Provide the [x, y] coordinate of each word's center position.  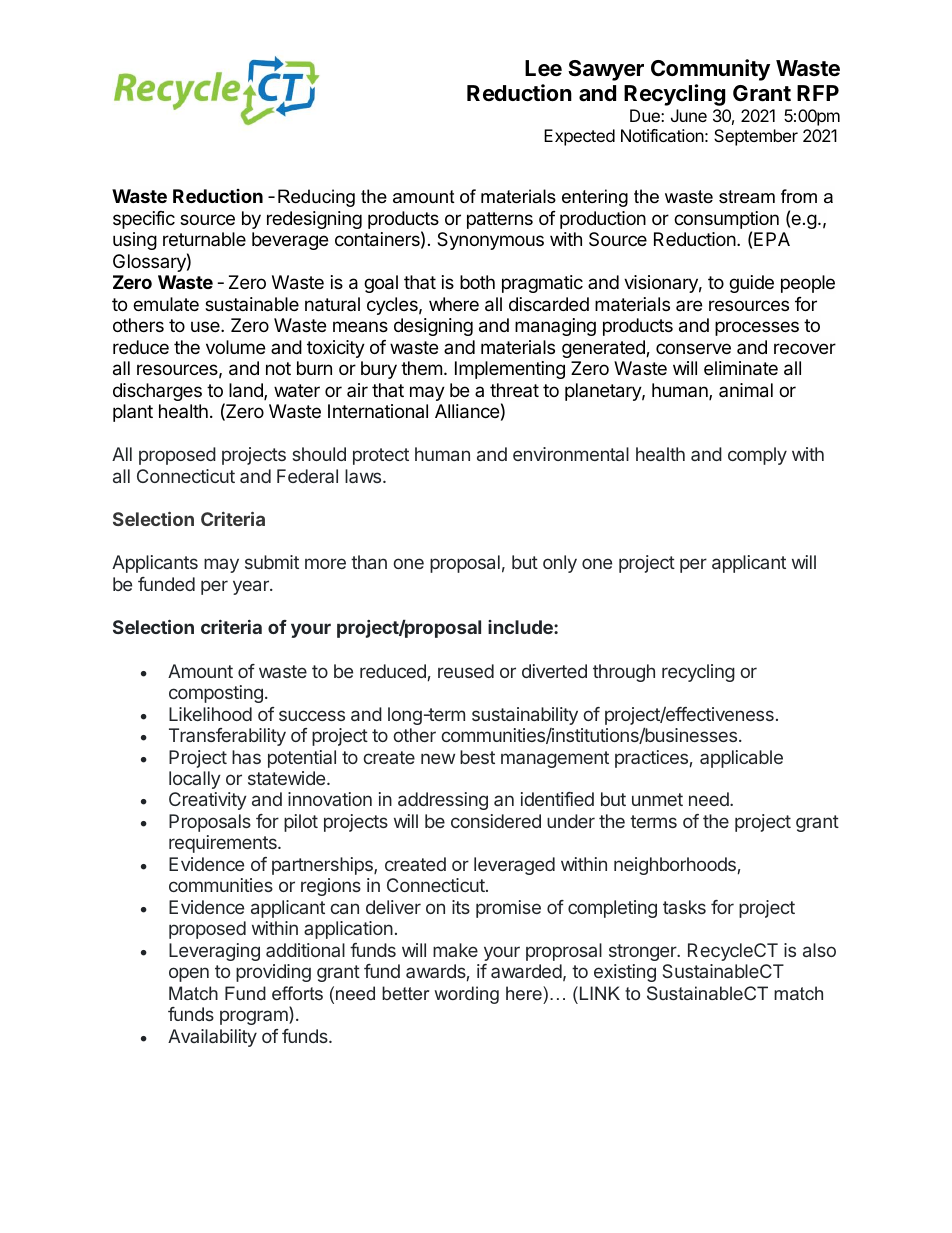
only [560, 564]
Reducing [316, 198]
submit [272, 562]
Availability [212, 1038]
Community [710, 70]
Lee [543, 68]
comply [757, 456]
